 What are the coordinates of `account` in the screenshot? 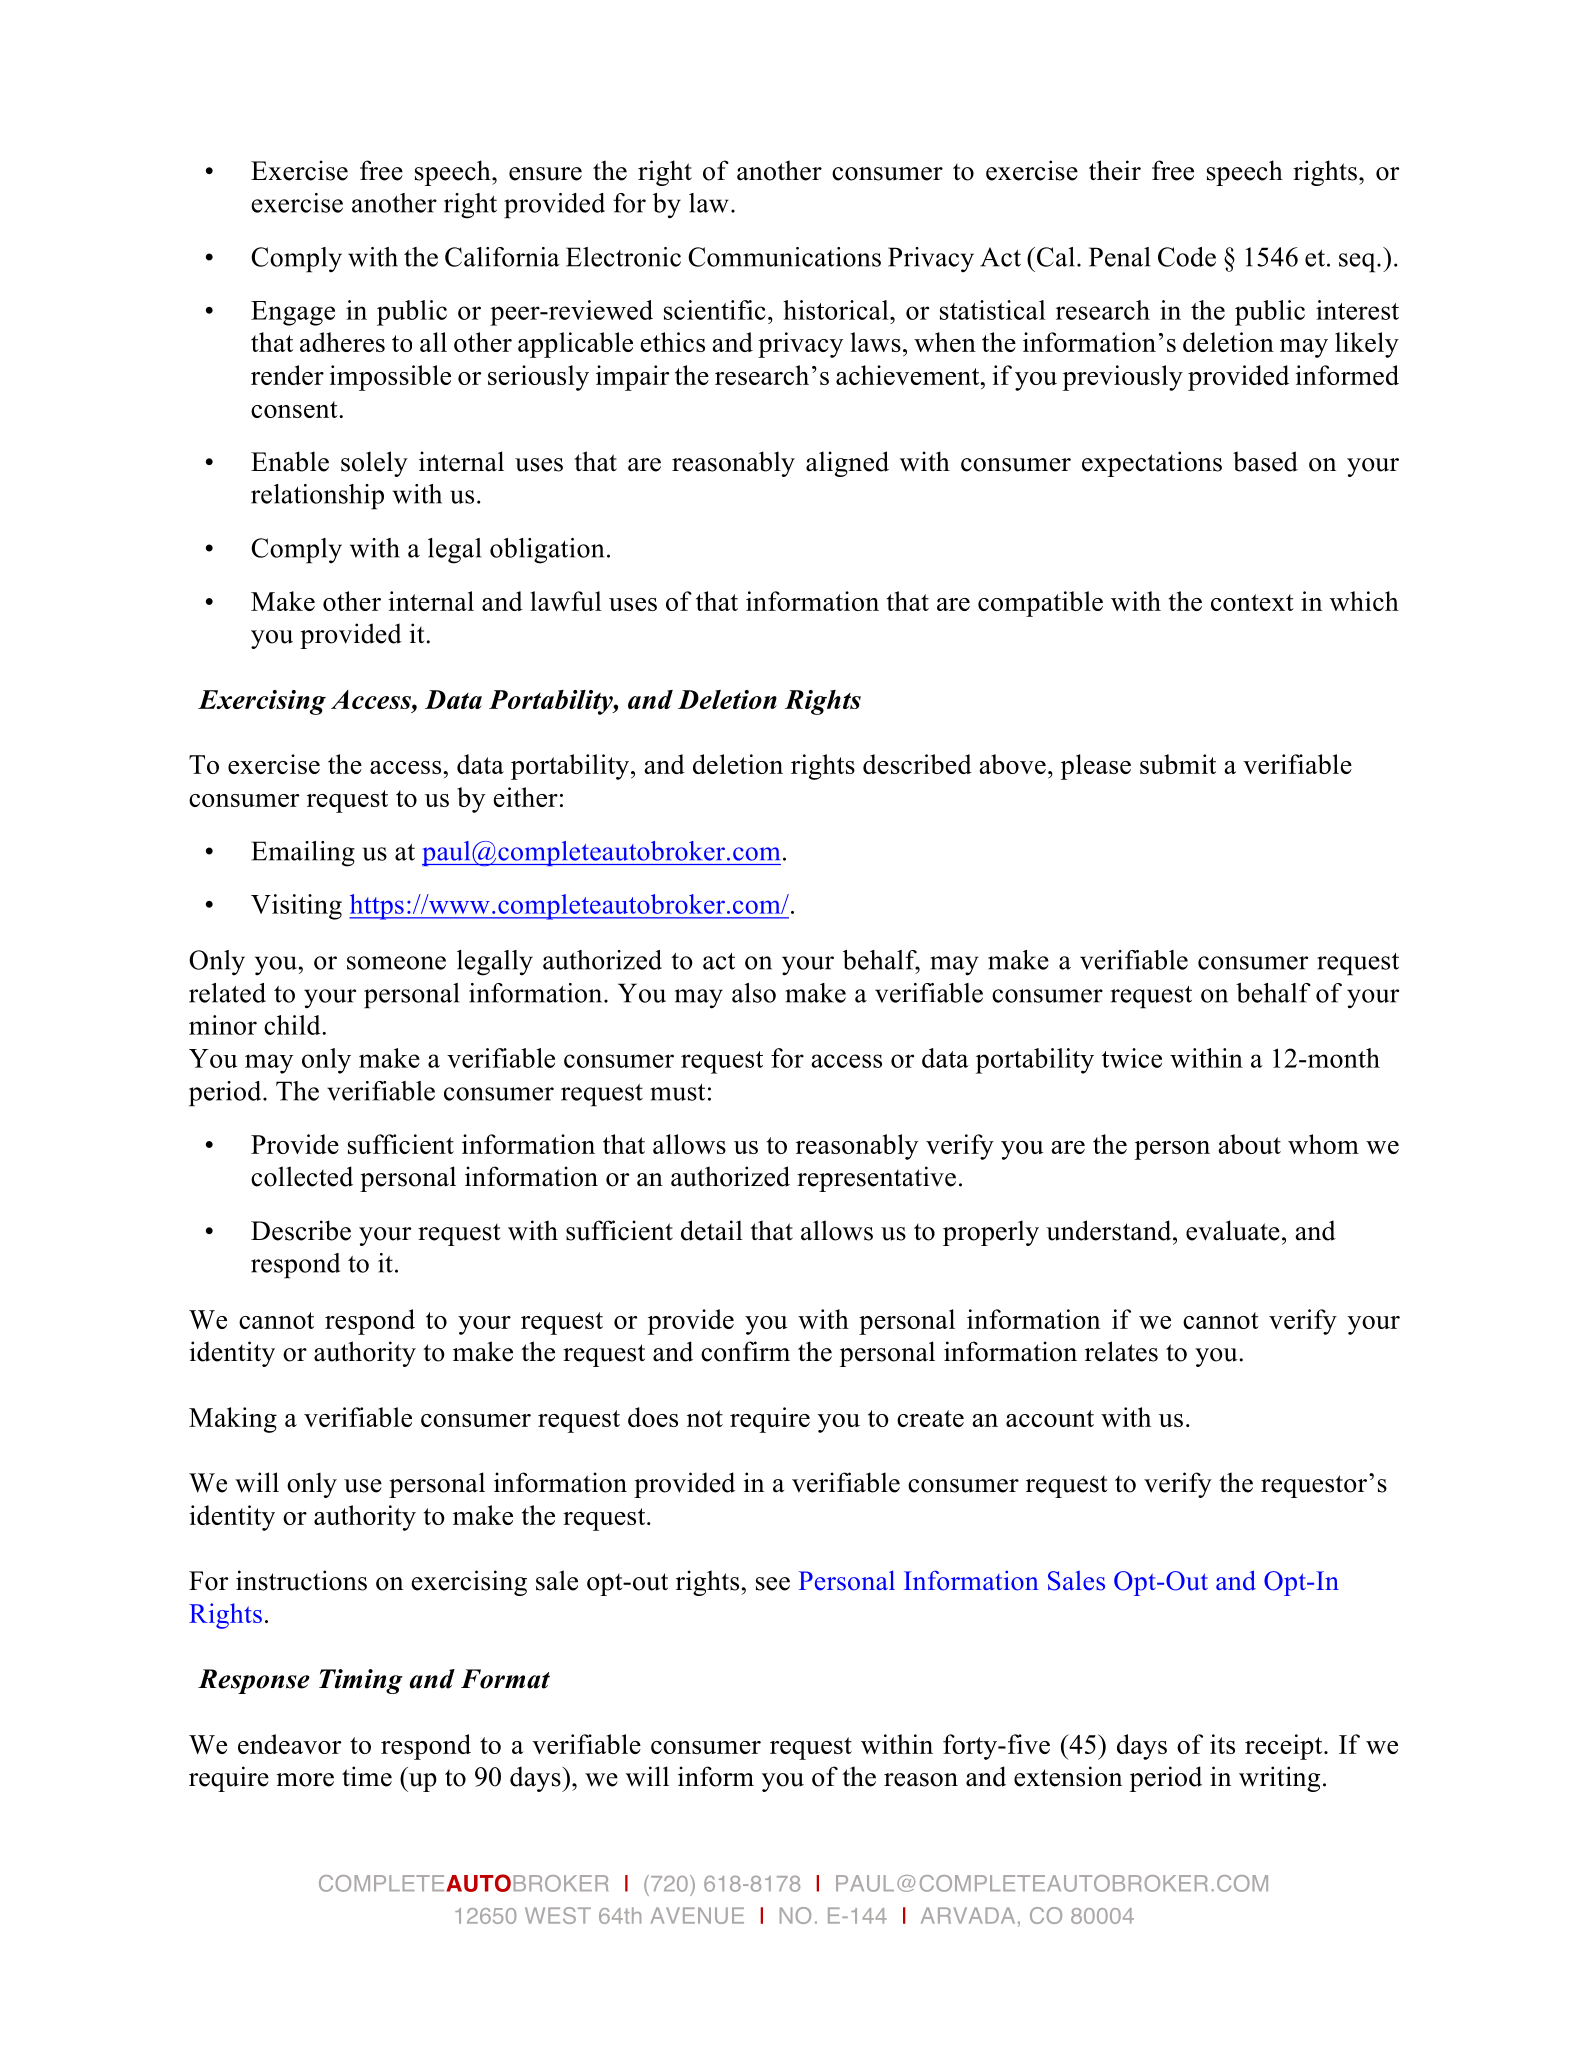 It's located at (1050, 1418).
